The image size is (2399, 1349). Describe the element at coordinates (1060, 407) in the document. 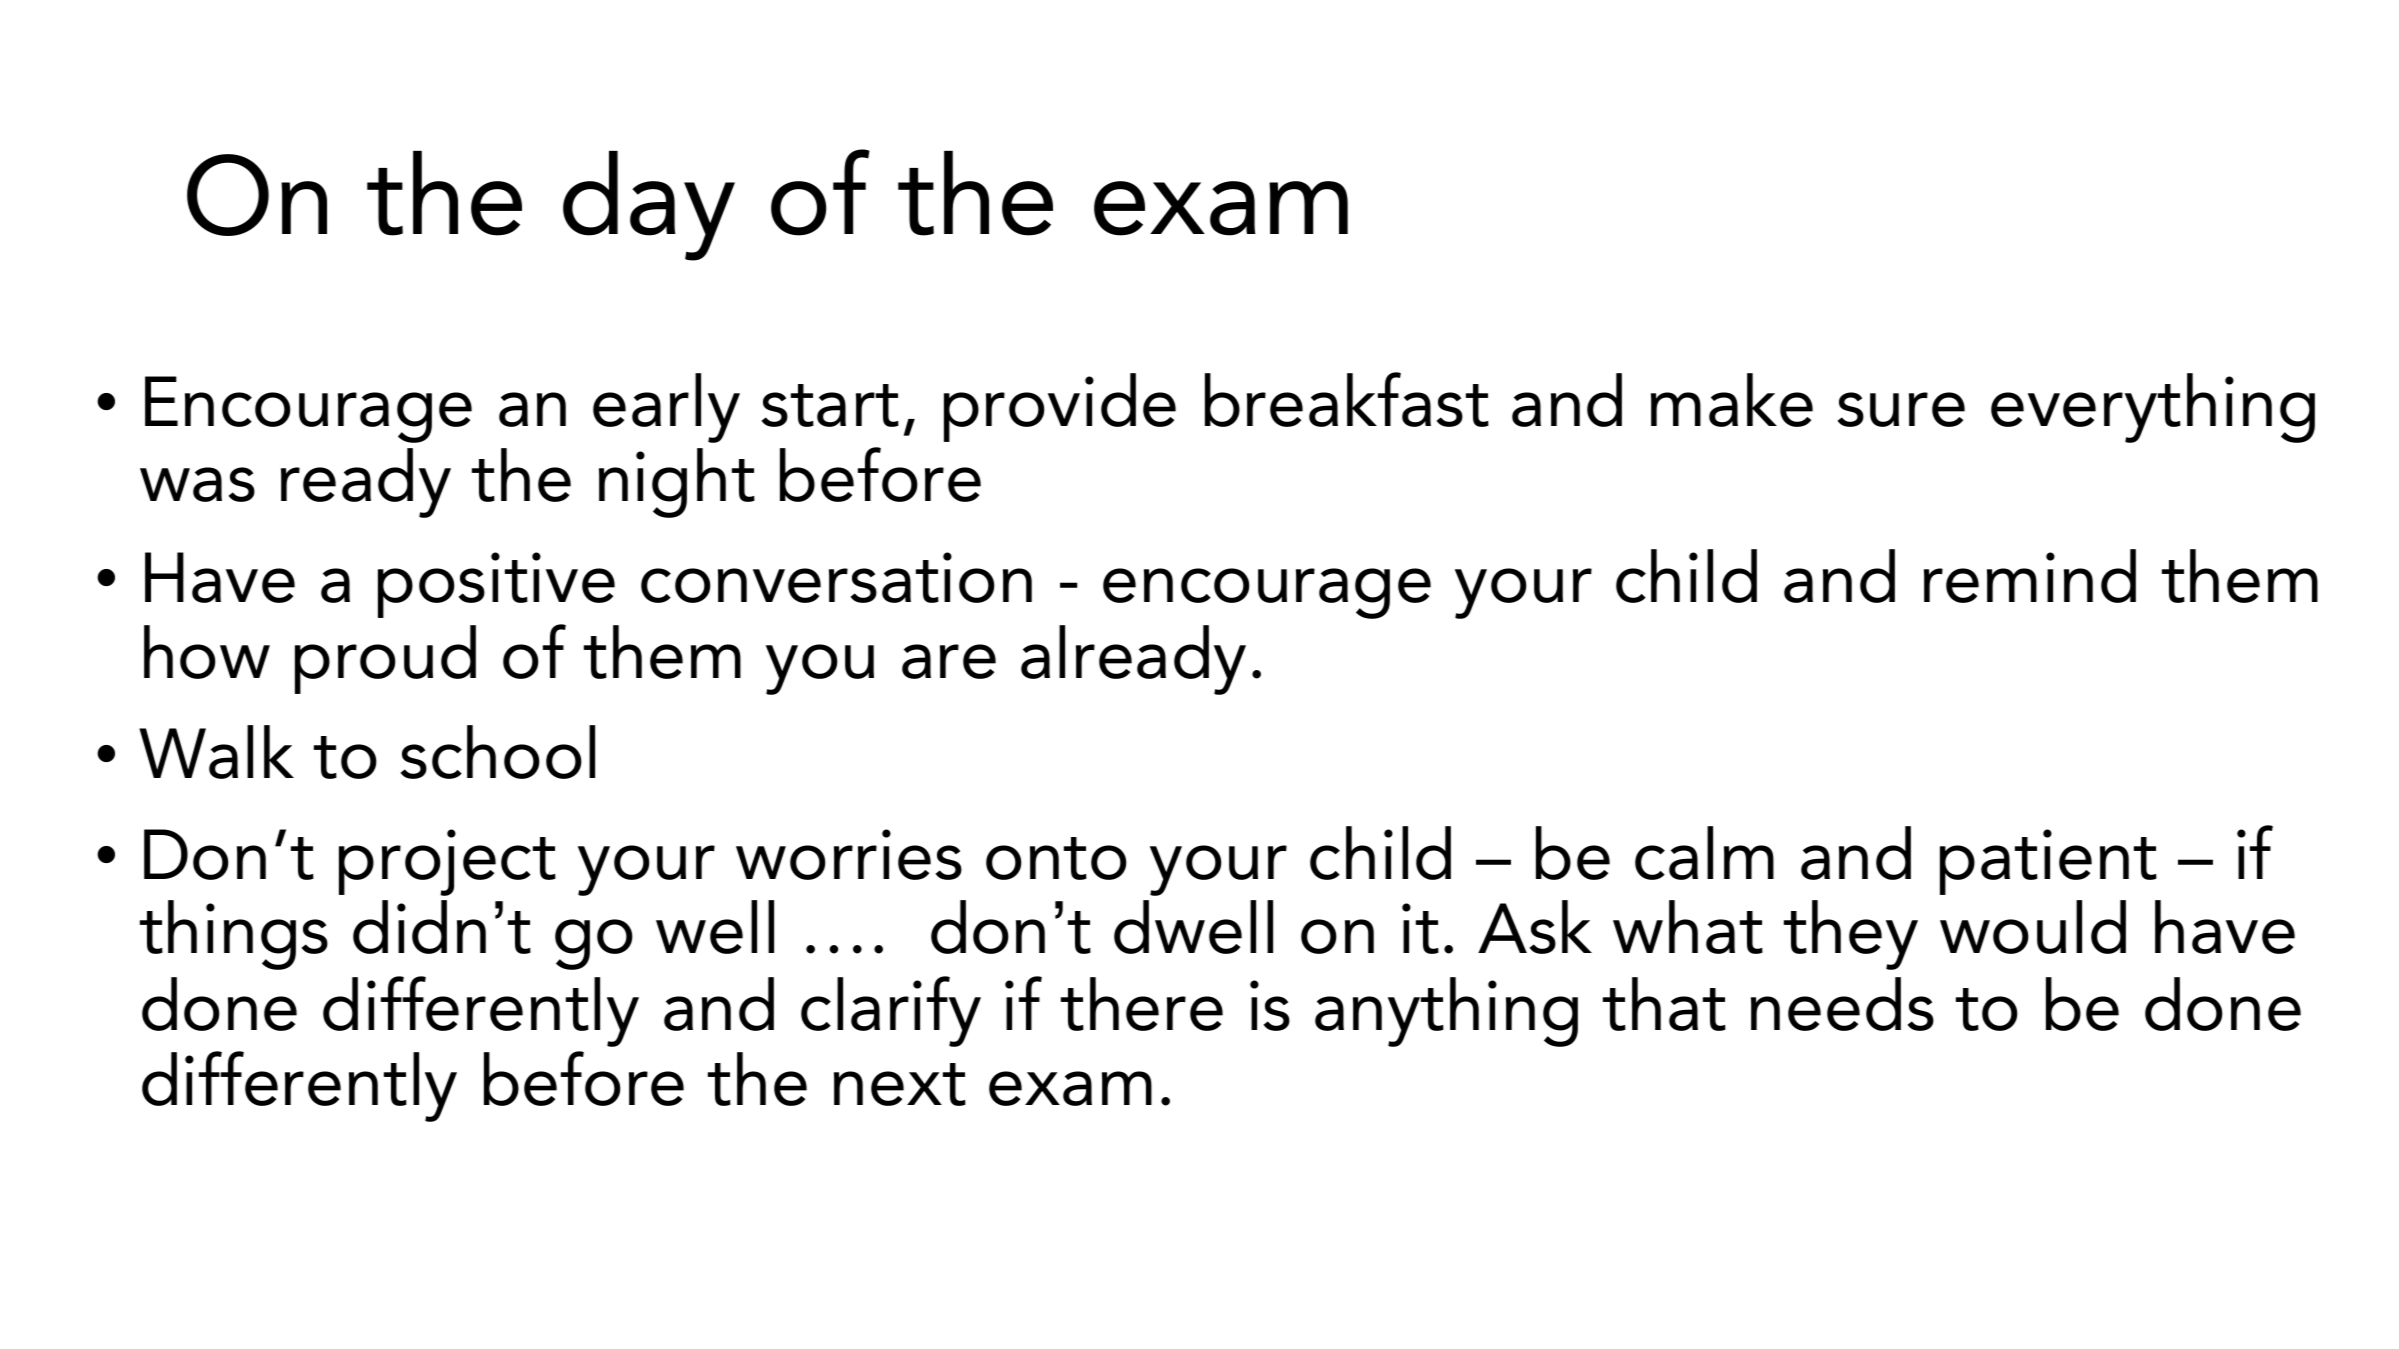

I see `provide` at that location.
